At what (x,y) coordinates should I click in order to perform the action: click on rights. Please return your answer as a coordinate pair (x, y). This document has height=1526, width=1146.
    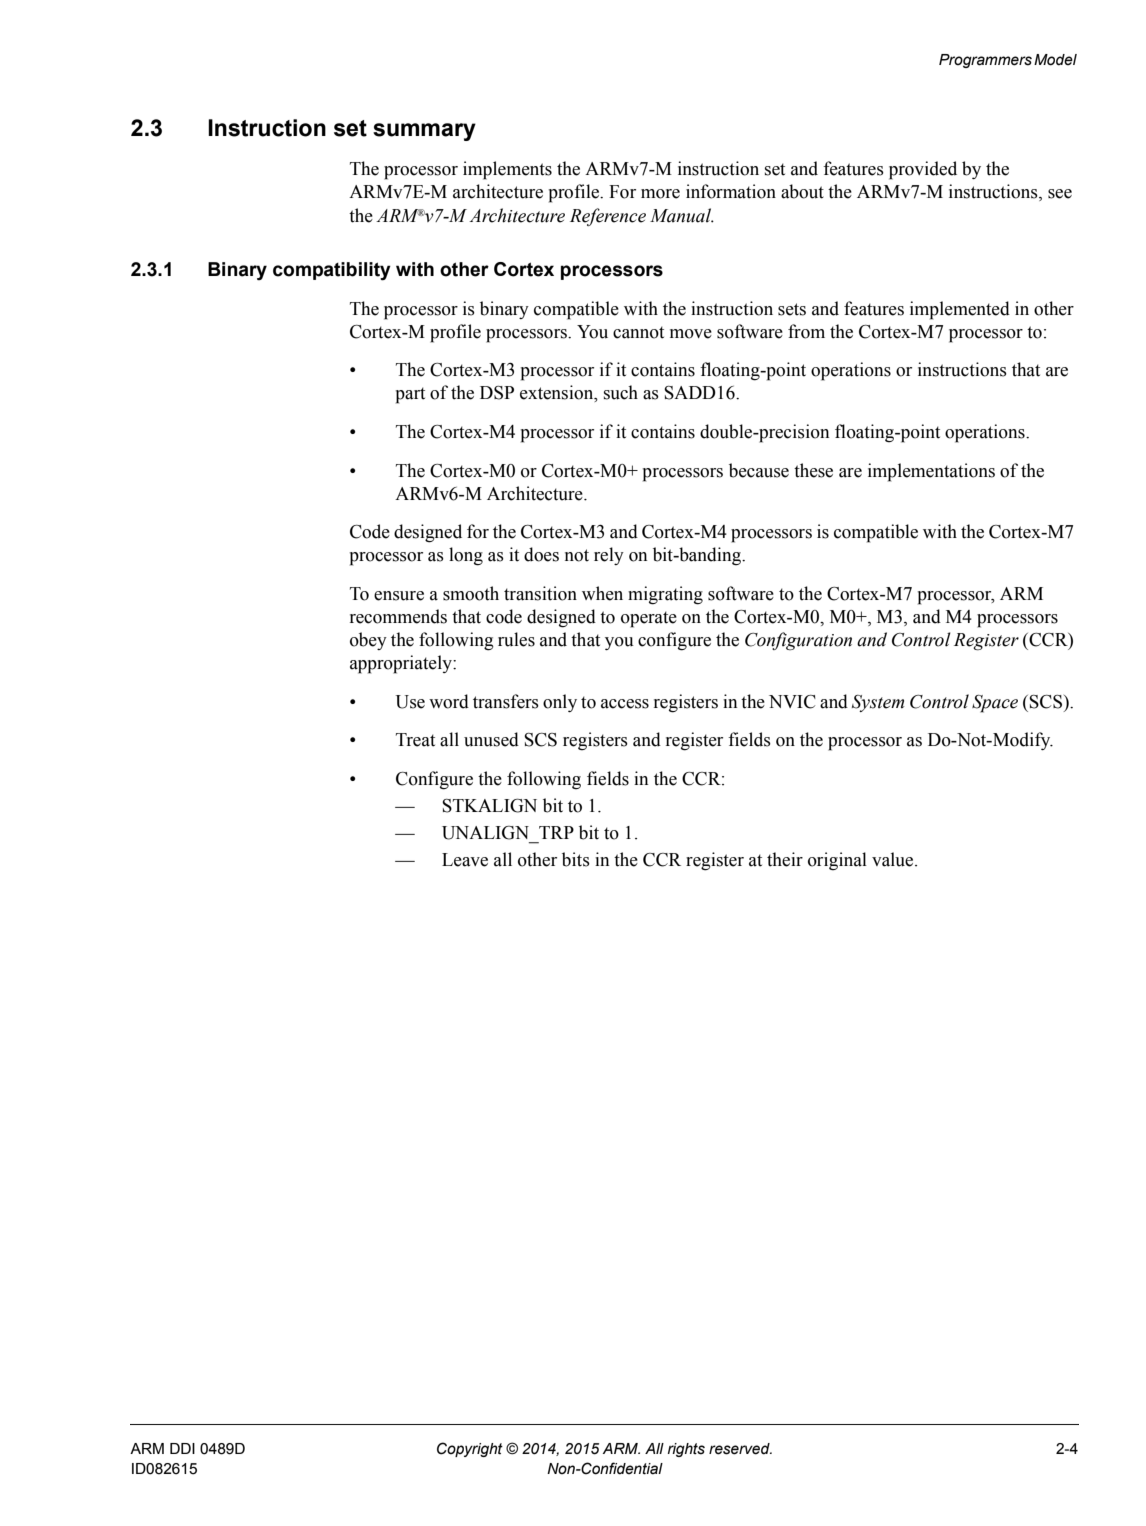
    Looking at the image, I should click on (686, 1450).
